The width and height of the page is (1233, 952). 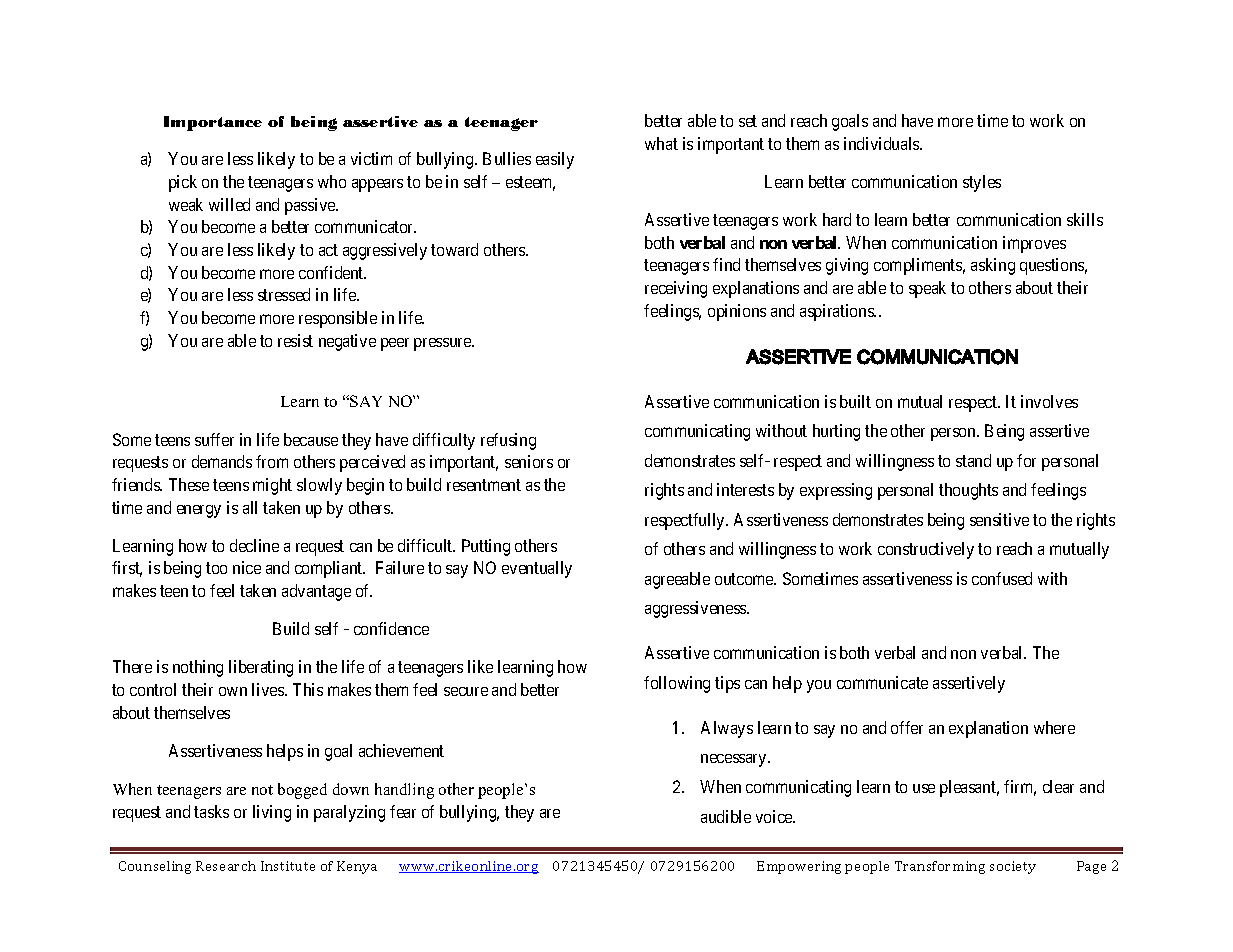 What do you see at coordinates (882, 143) in the page?
I see `individuals` at bounding box center [882, 143].
